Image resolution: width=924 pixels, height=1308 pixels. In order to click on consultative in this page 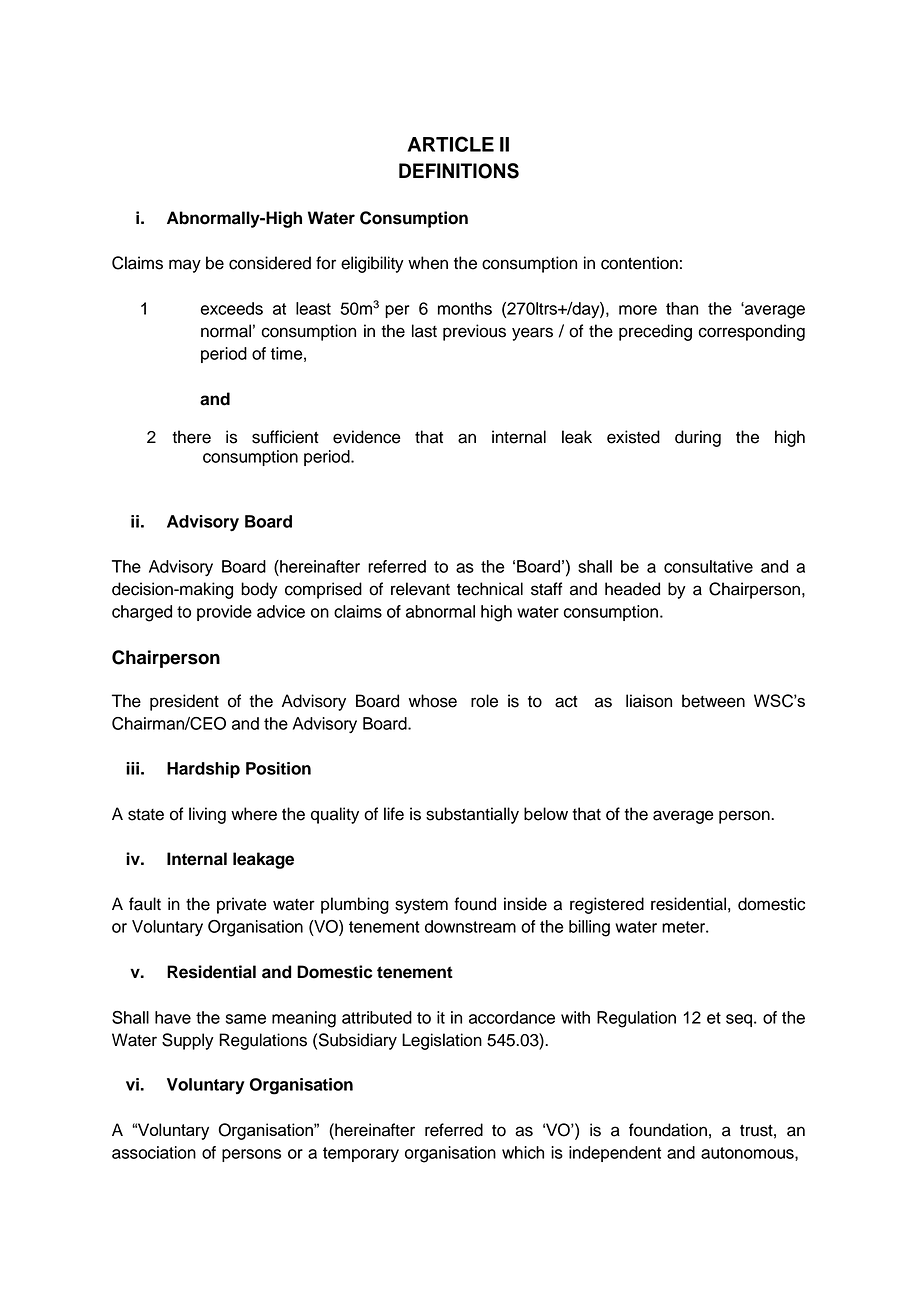, I will do `click(708, 566)`.
